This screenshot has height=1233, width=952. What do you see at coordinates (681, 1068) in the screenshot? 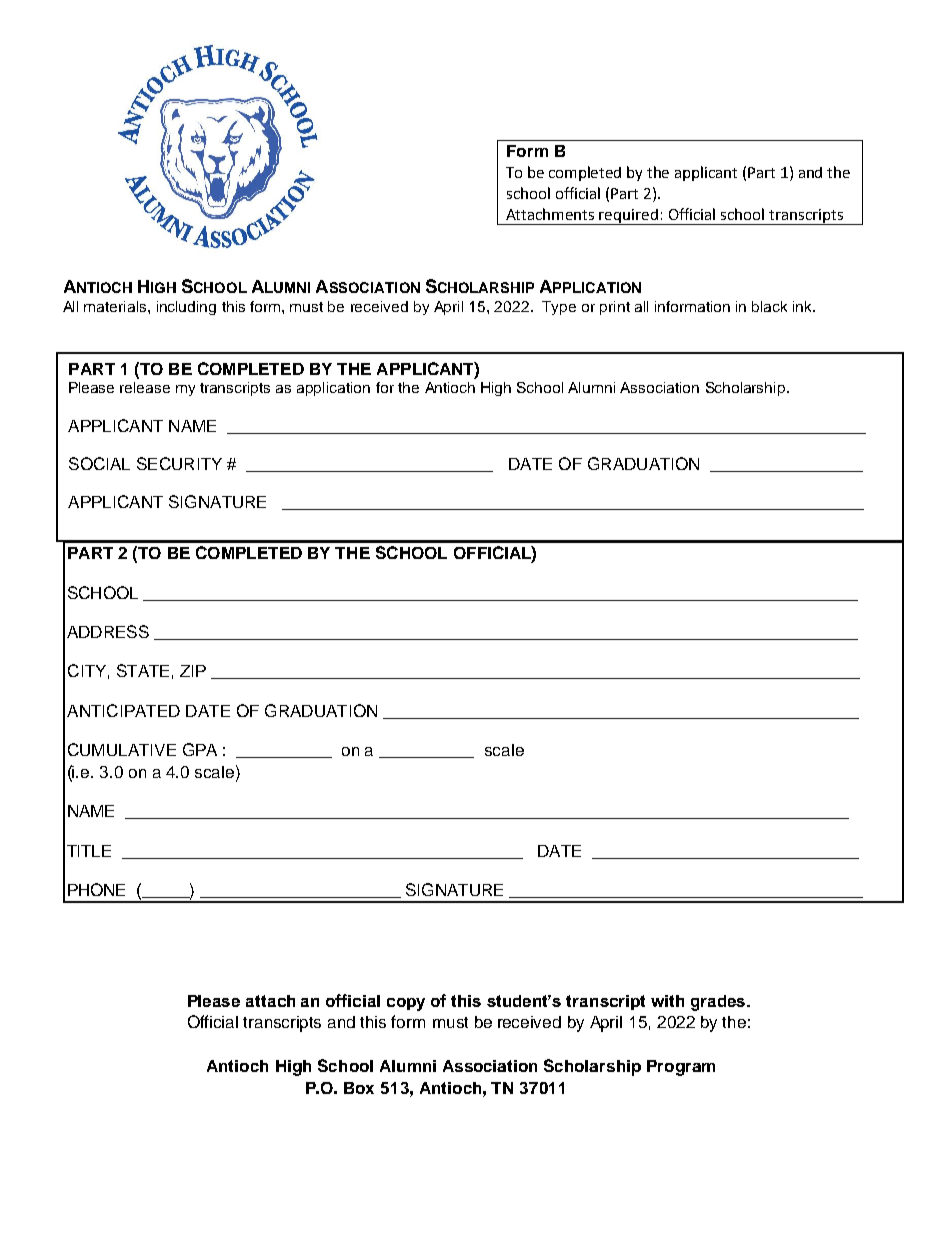
I see `Program` at bounding box center [681, 1068].
